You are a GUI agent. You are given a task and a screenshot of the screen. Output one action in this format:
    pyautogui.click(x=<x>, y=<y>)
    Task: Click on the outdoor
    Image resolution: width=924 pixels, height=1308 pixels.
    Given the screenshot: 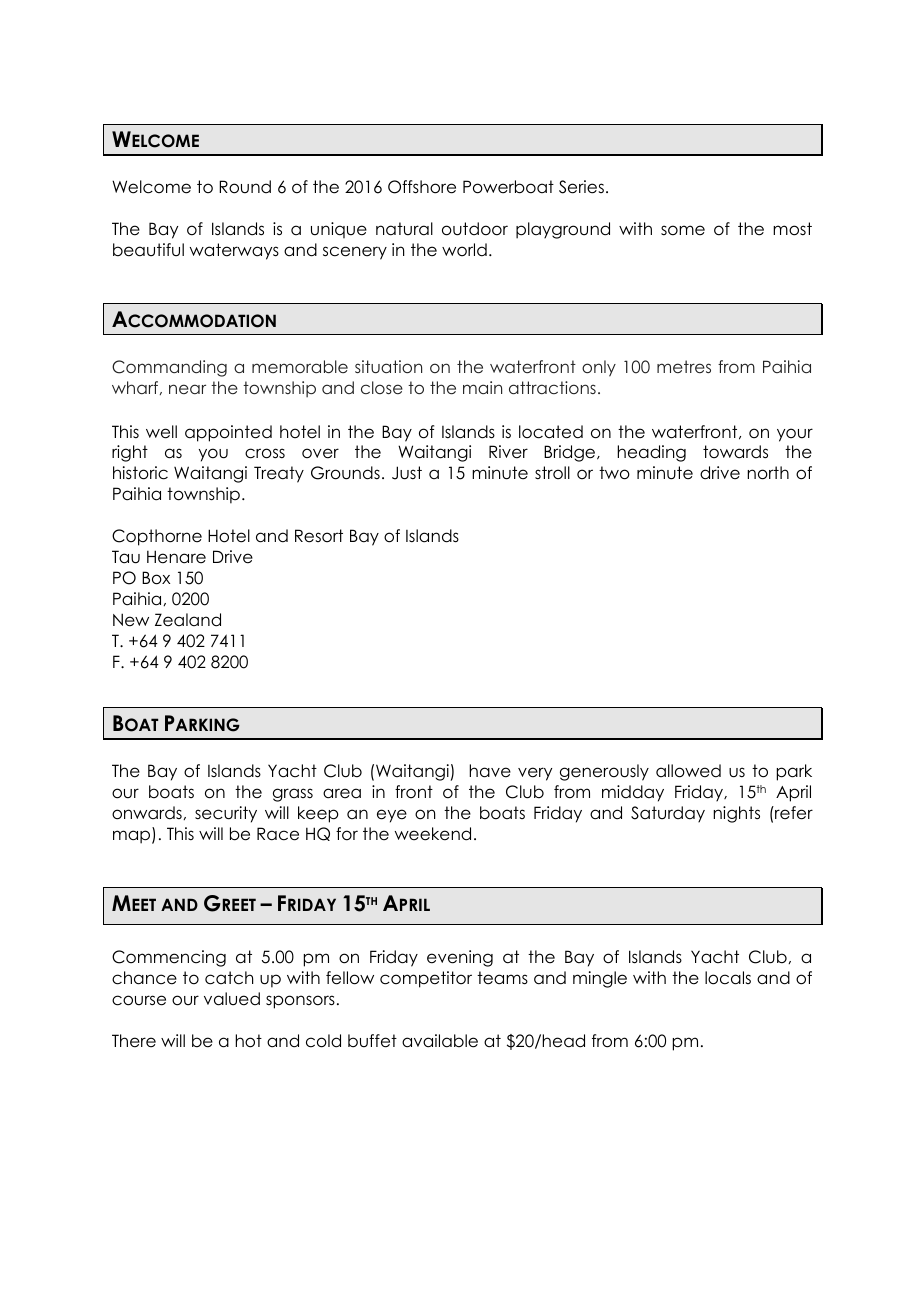 What is the action you would take?
    pyautogui.click(x=475, y=229)
